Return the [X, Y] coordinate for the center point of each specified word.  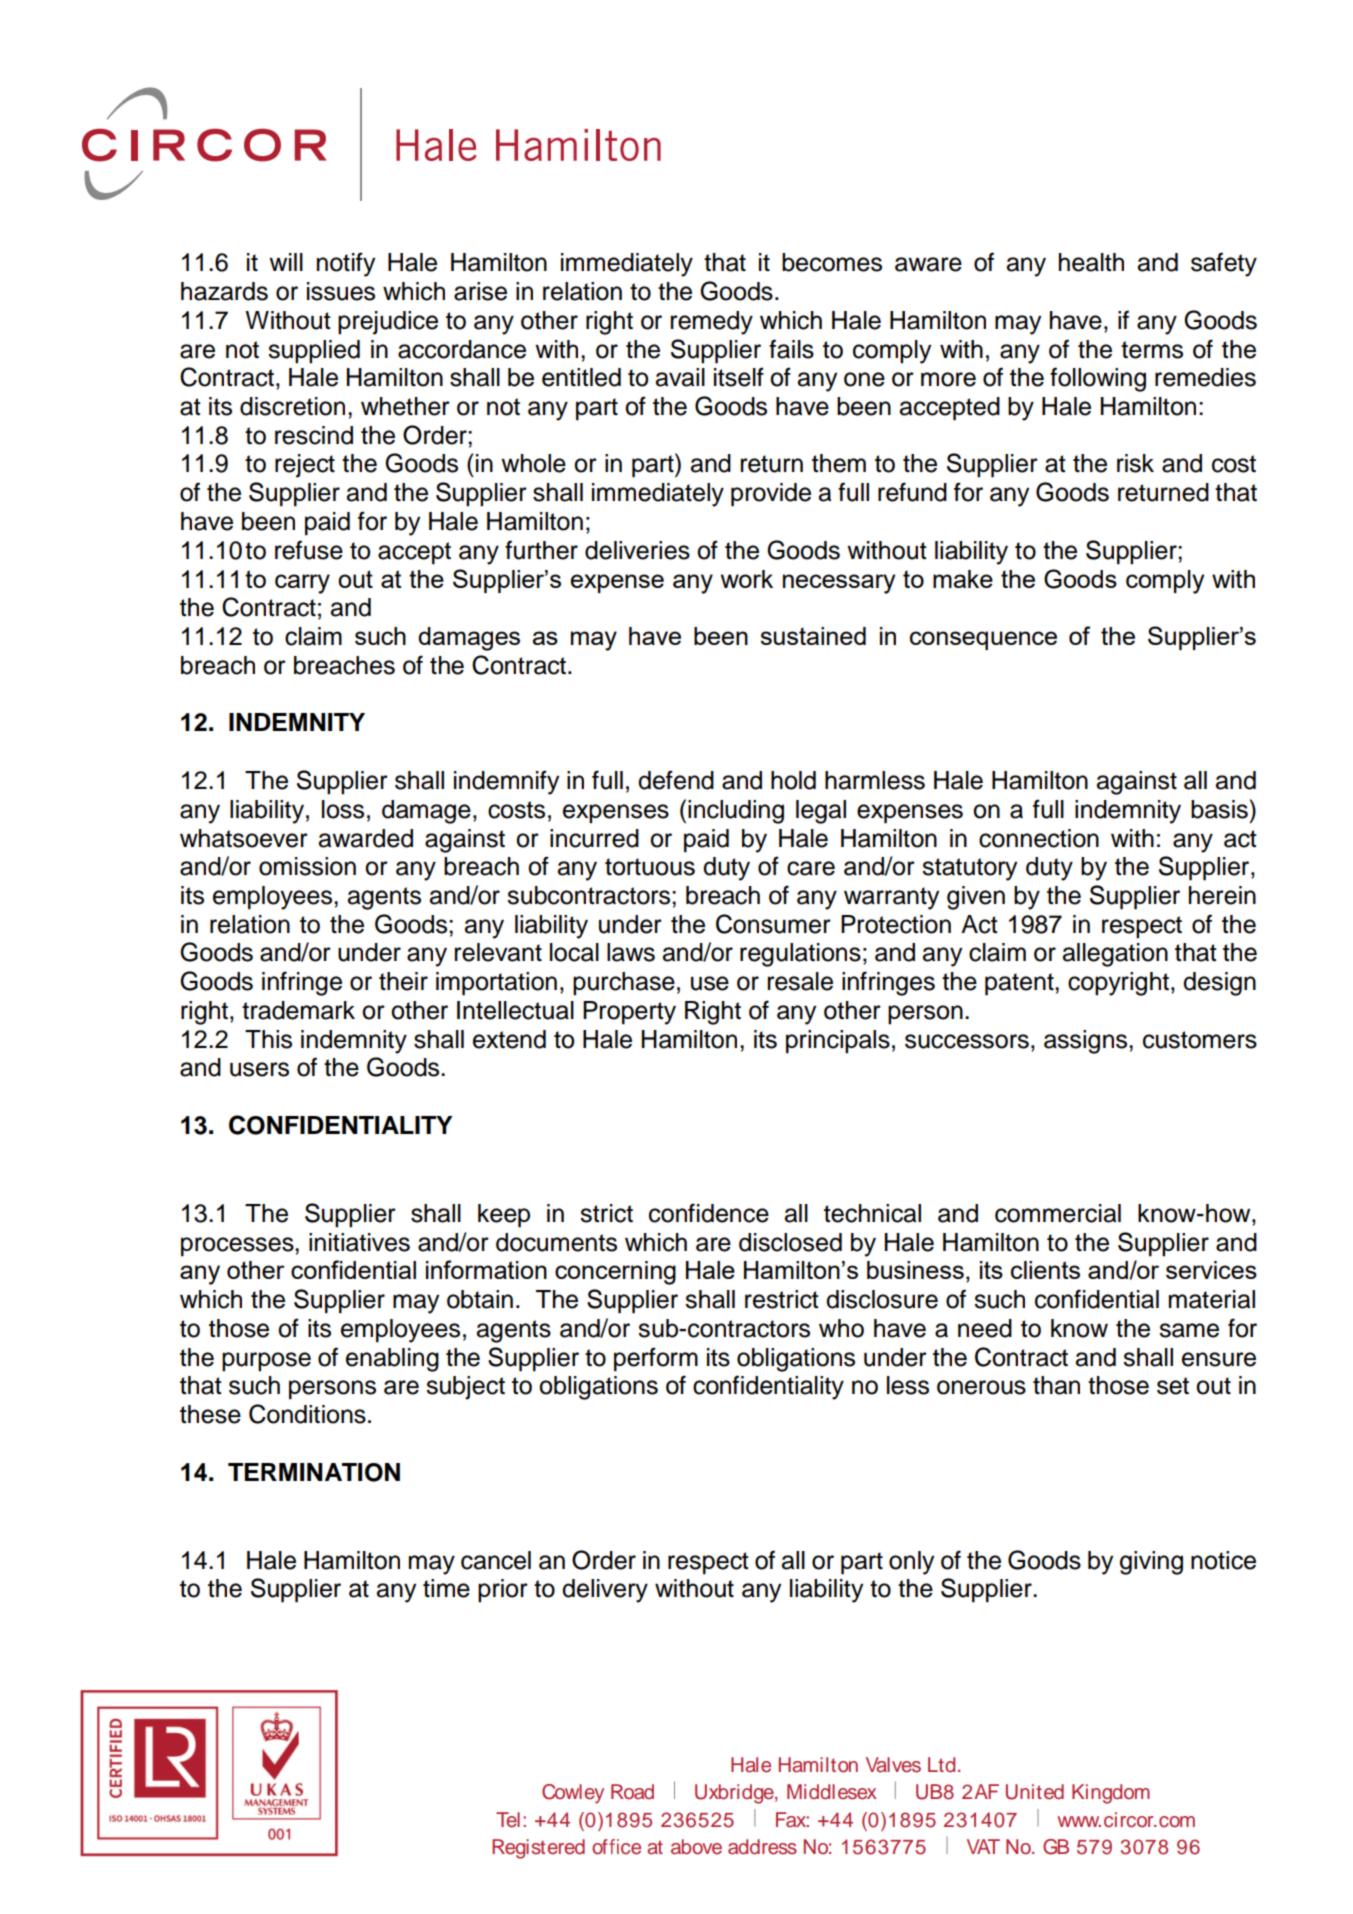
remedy [712, 323]
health [1091, 262]
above [696, 1847]
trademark [298, 1010]
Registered [538, 1849]
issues [341, 291]
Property [629, 1013]
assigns [1087, 1042]
